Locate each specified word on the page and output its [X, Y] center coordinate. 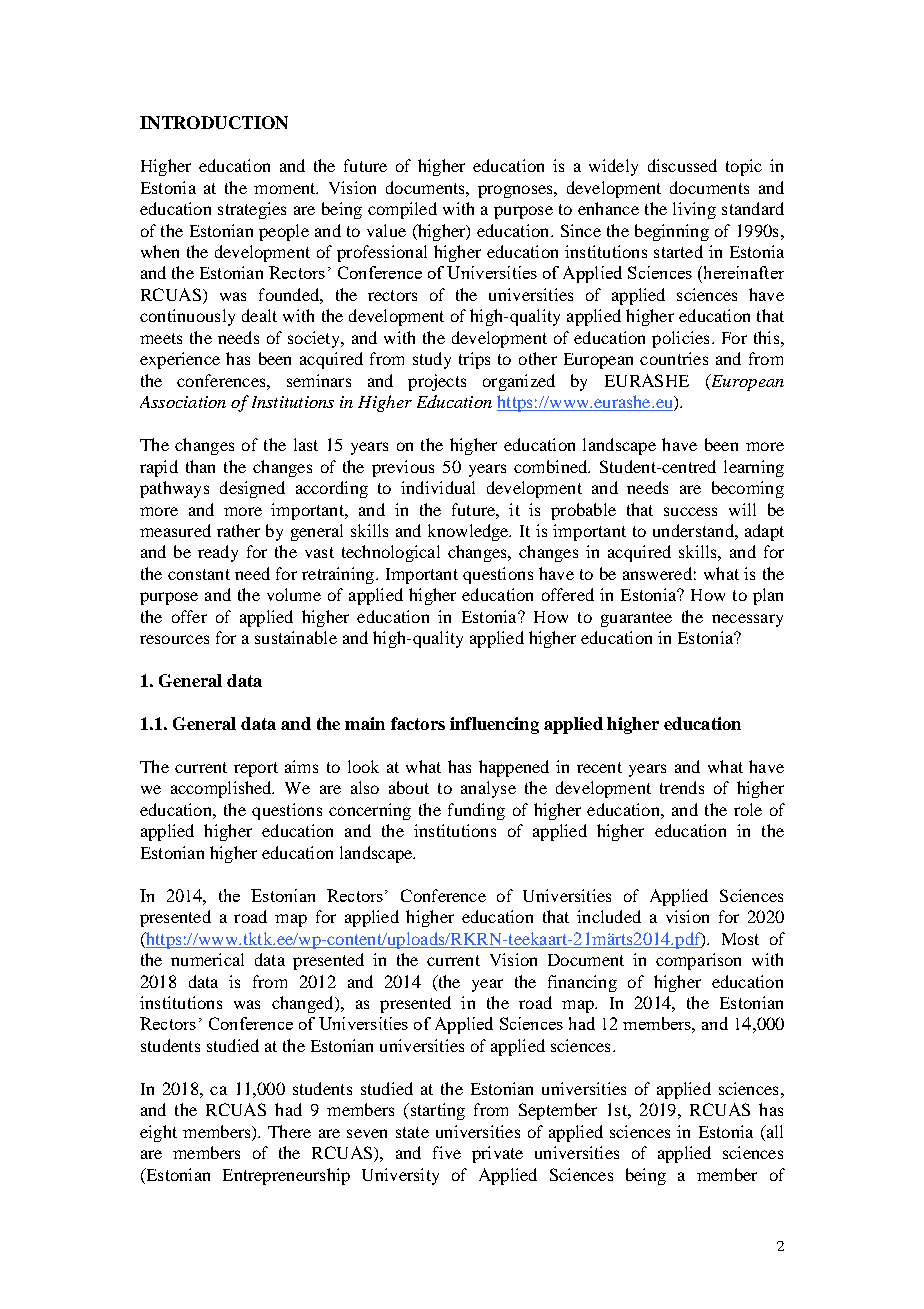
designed [252, 489]
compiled [402, 210]
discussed [682, 165]
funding [476, 811]
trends [682, 787]
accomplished [222, 789]
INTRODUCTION [214, 122]
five [447, 1152]
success [690, 511]
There [289, 1131]
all [773, 1131]
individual [438, 487]
